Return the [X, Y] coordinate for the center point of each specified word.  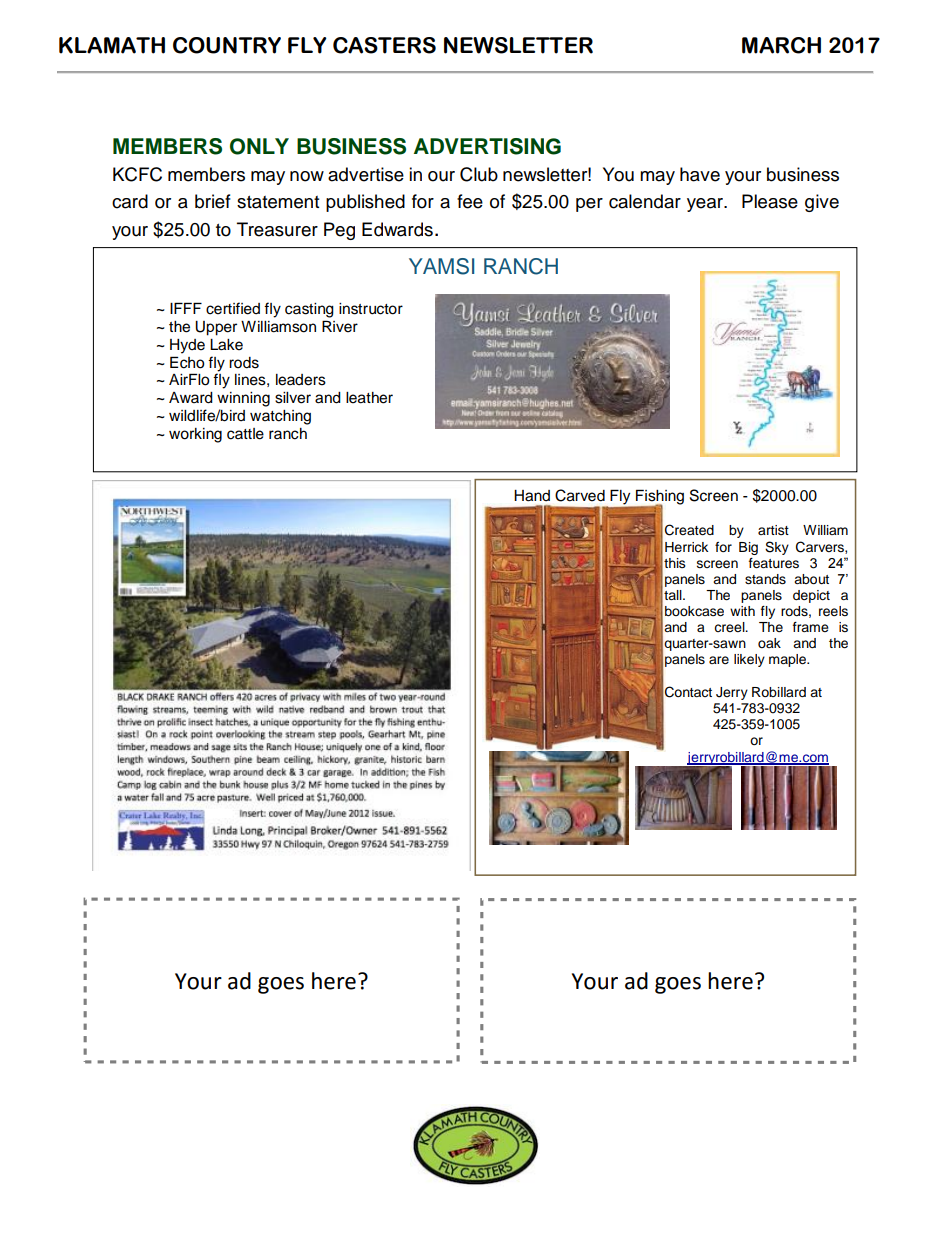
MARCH [781, 45]
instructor [371, 309]
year [706, 205]
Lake [226, 345]
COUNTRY [227, 45]
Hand [532, 496]
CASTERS [384, 45]
